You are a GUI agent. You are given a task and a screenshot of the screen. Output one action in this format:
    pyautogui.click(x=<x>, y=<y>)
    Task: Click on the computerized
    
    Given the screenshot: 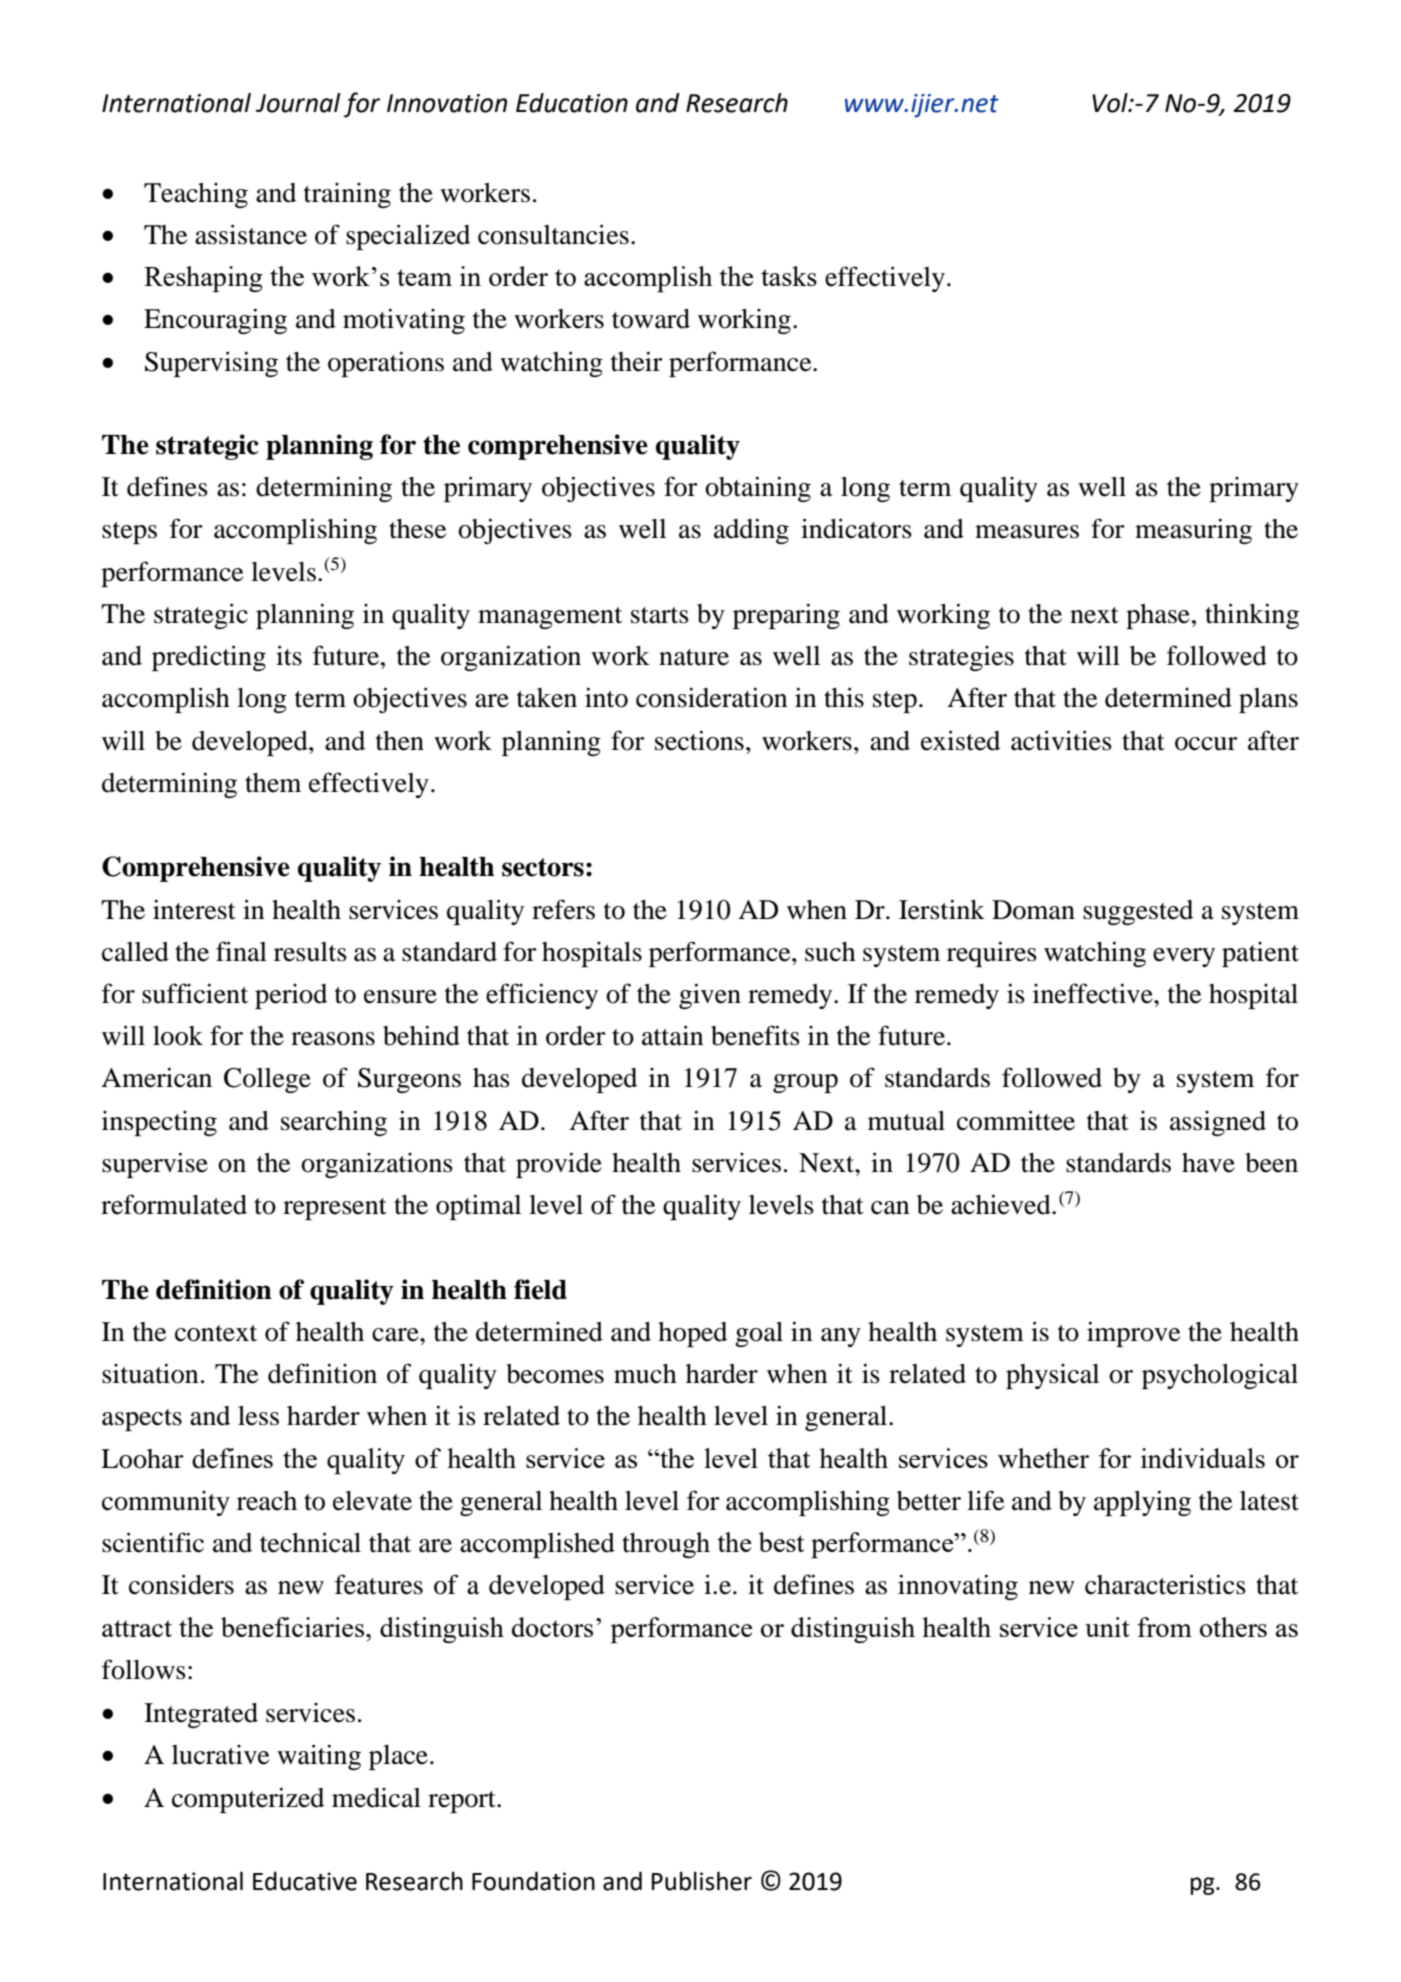 What is the action you would take?
    pyautogui.click(x=248, y=1800)
